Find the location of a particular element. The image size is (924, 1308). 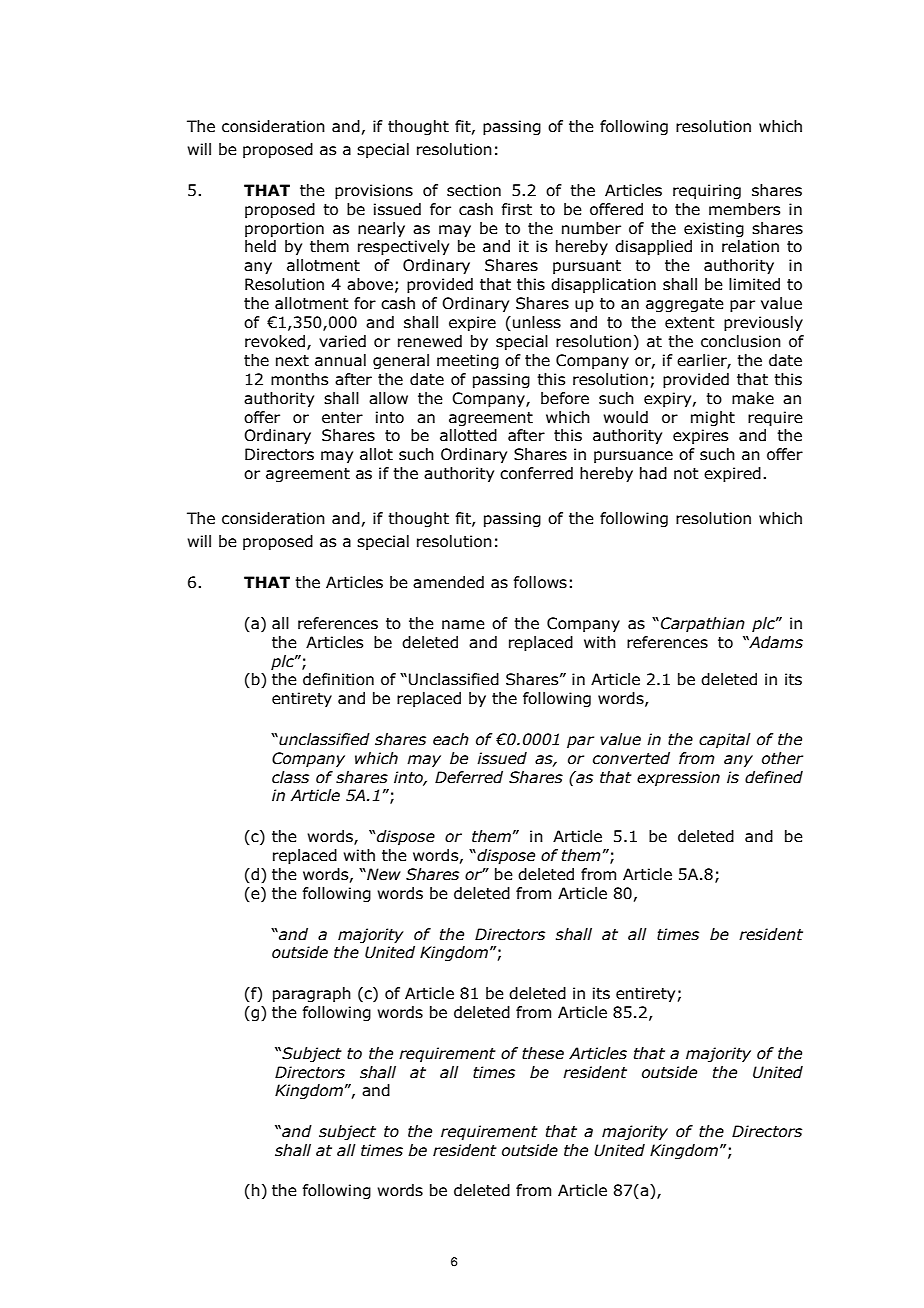

paragraph is located at coordinates (312, 994).
